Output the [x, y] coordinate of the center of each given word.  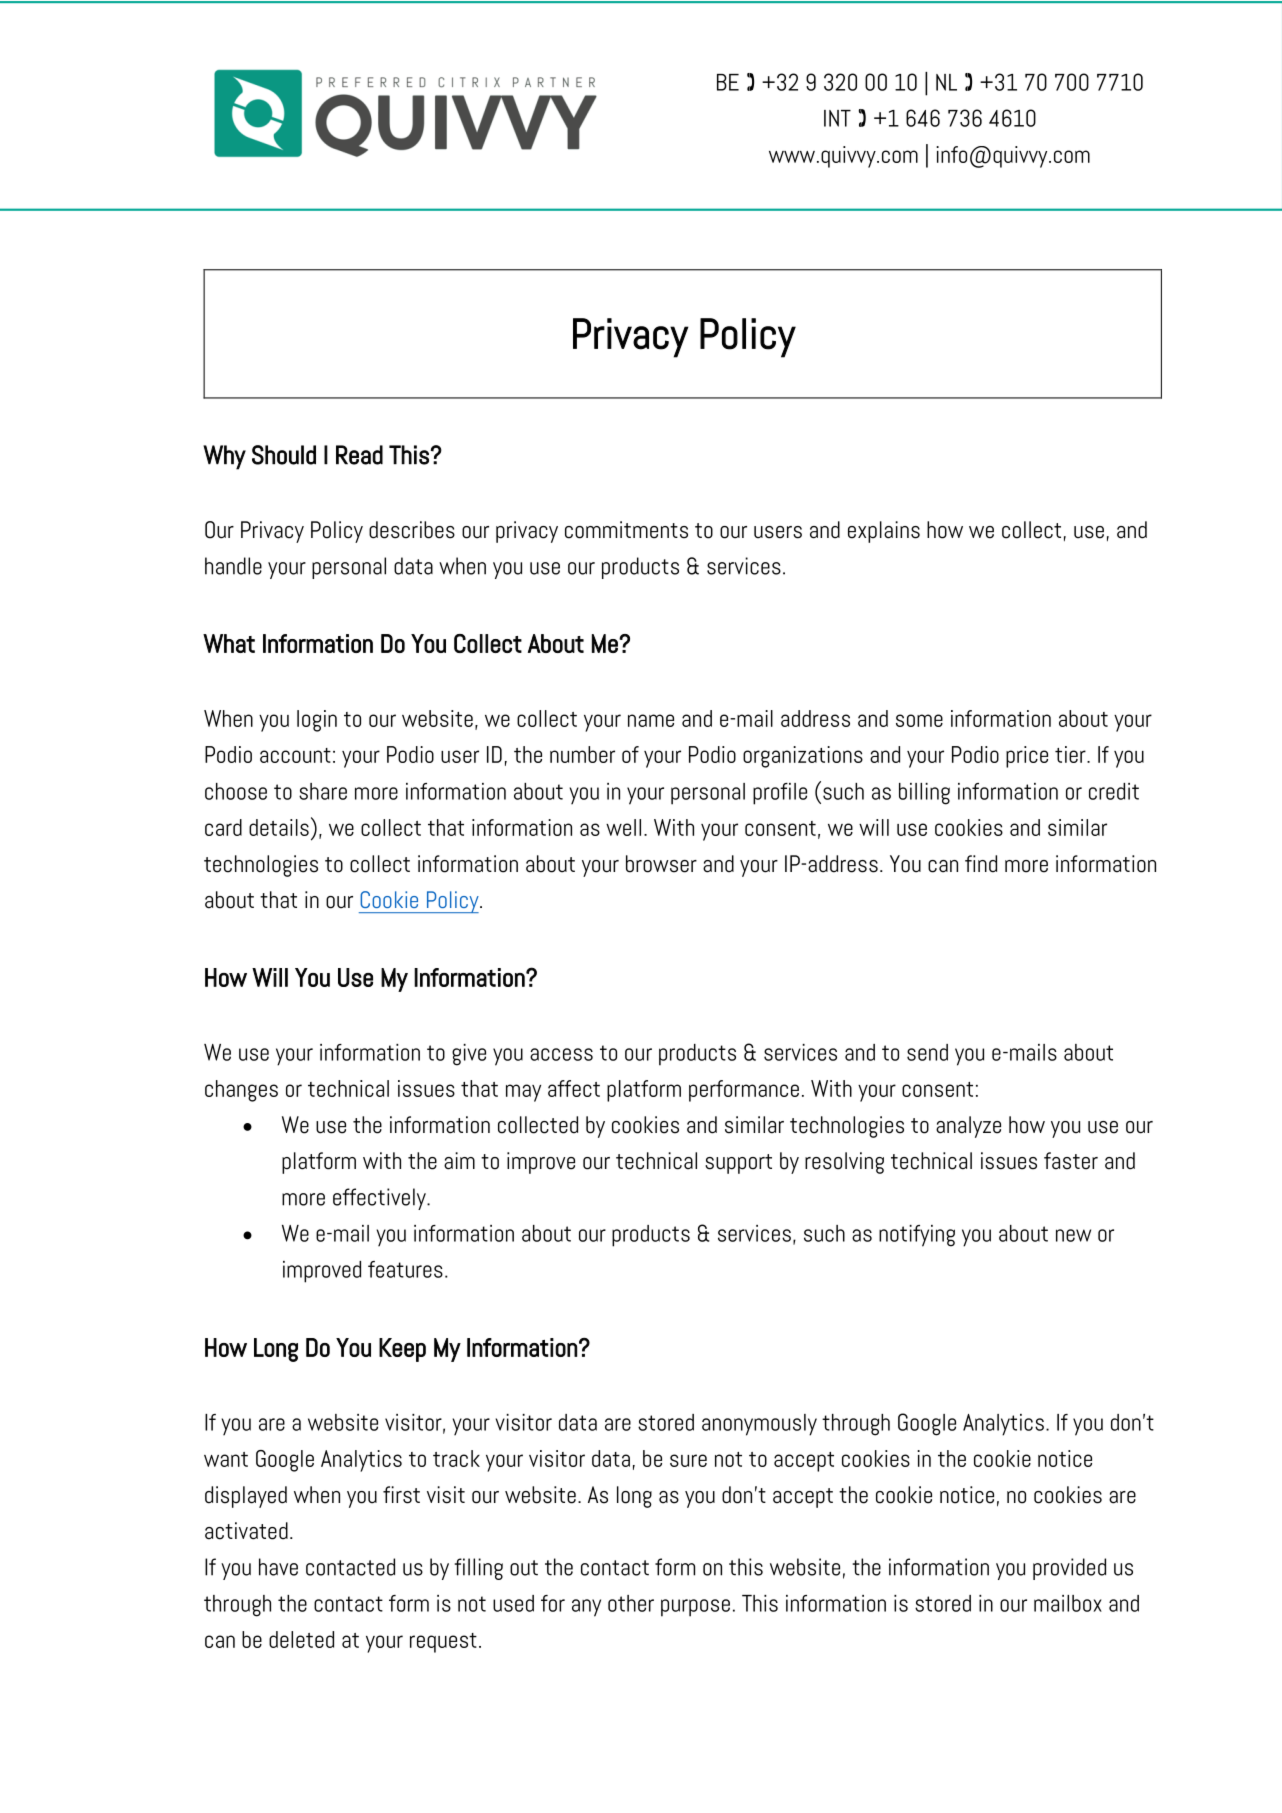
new [1073, 1235]
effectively [380, 1199]
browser [661, 864]
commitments [626, 530]
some [919, 720]
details [279, 827]
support [738, 1164]
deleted [301, 1639]
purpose [695, 1608]
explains [884, 532]
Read [359, 455]
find [981, 864]
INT [837, 118]
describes [412, 530]
